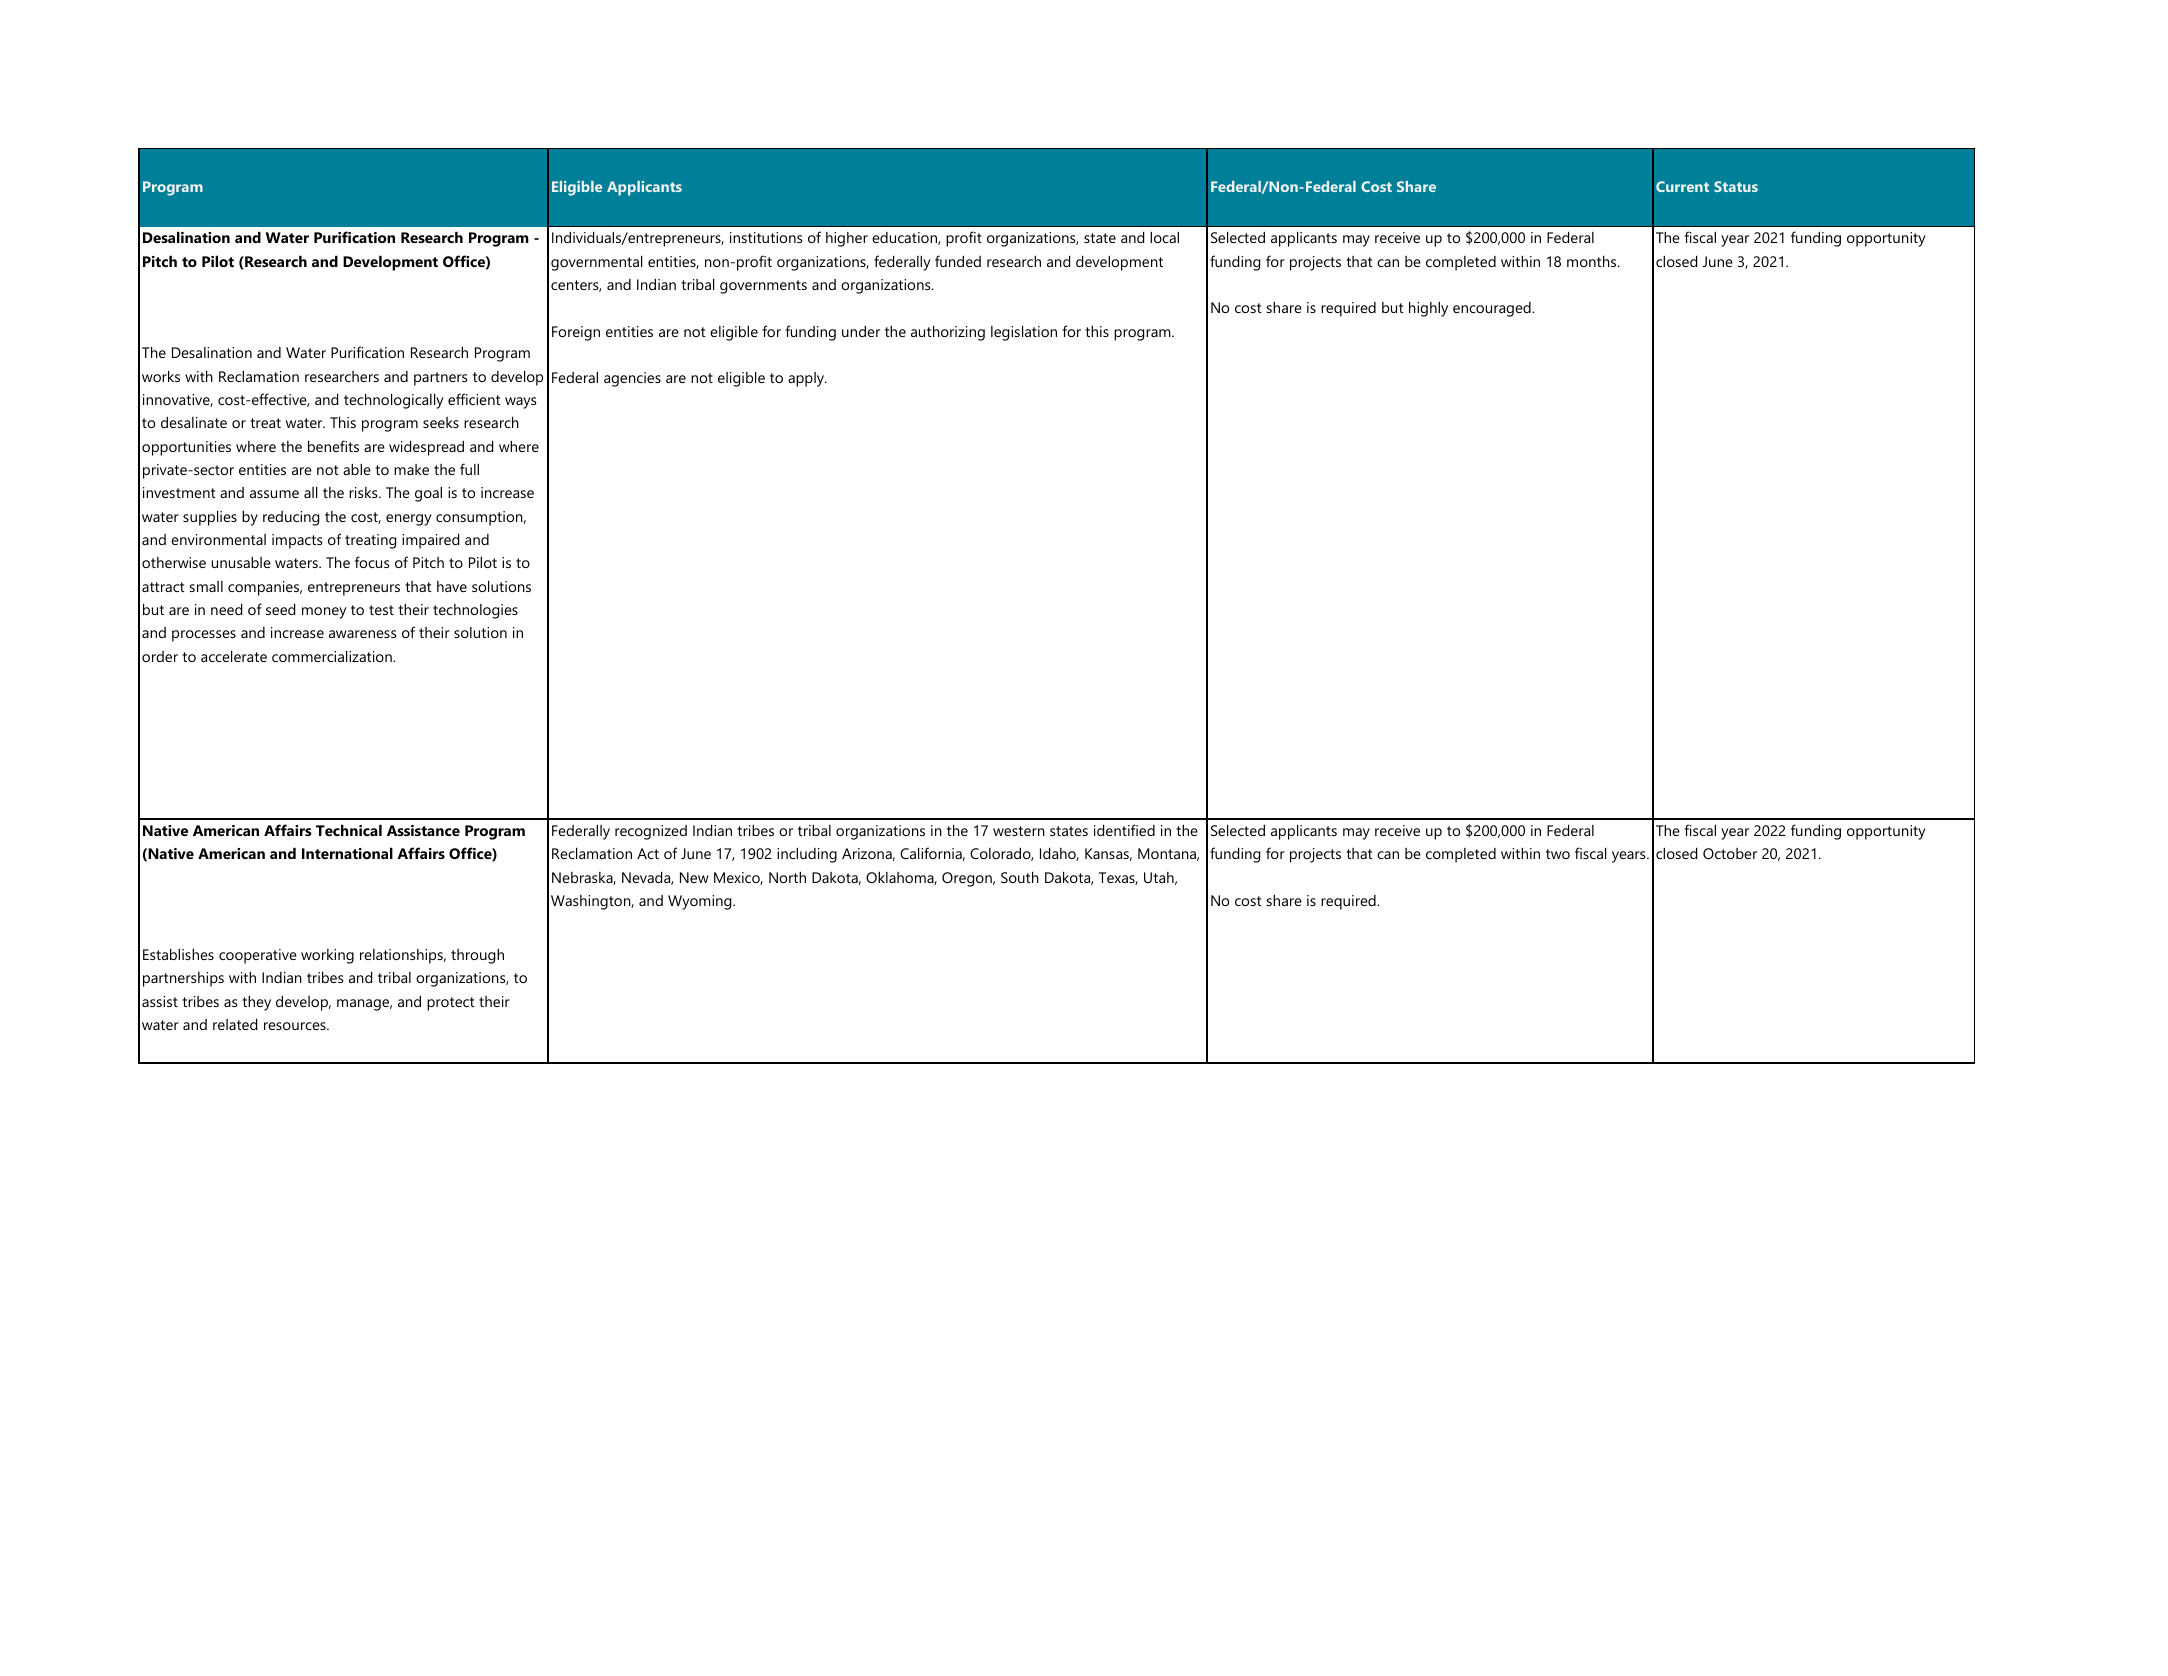  Describe the element at coordinates (1682, 186) in the screenshot. I see `Current` at that location.
